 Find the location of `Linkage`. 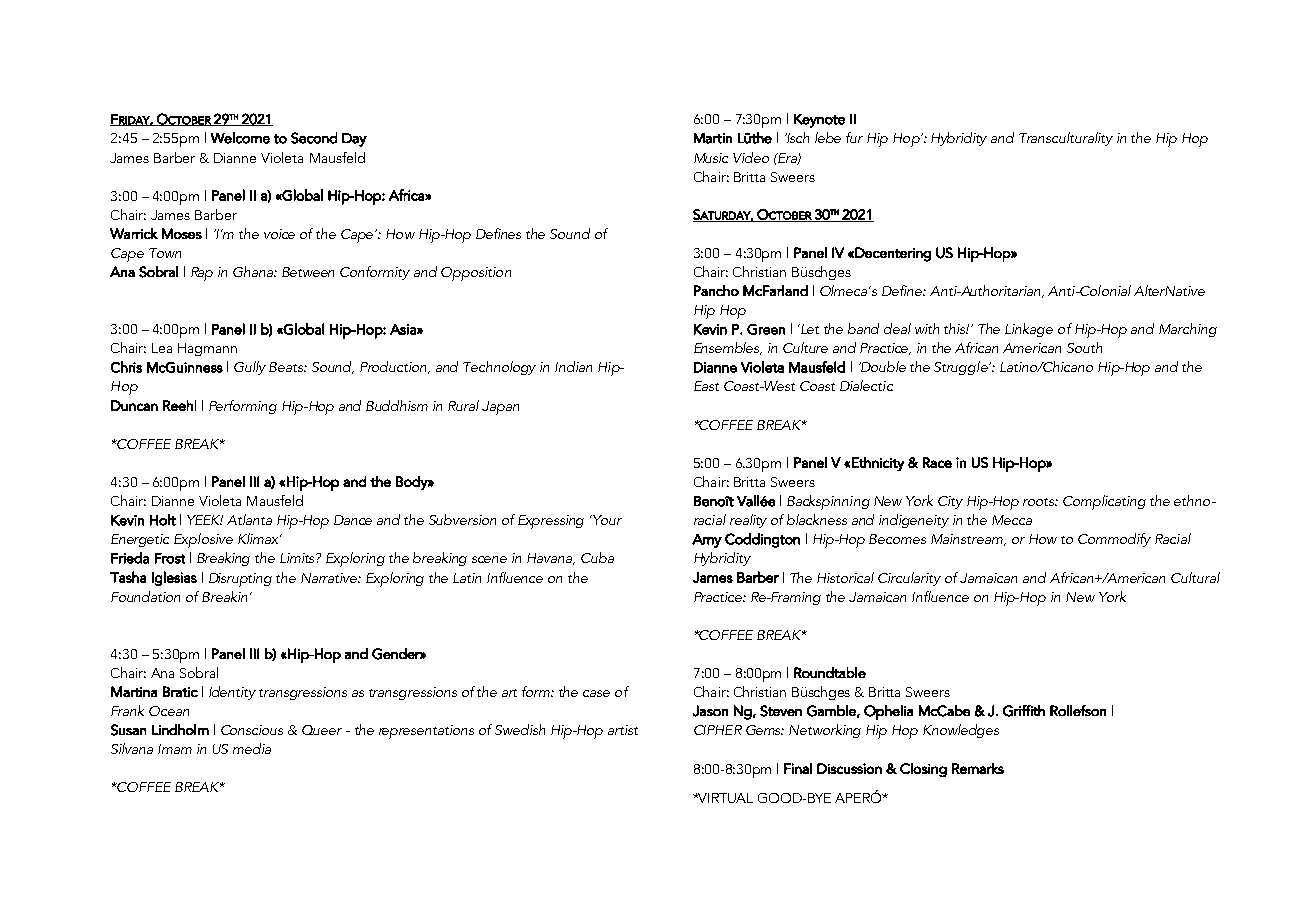

Linkage is located at coordinates (1029, 330).
